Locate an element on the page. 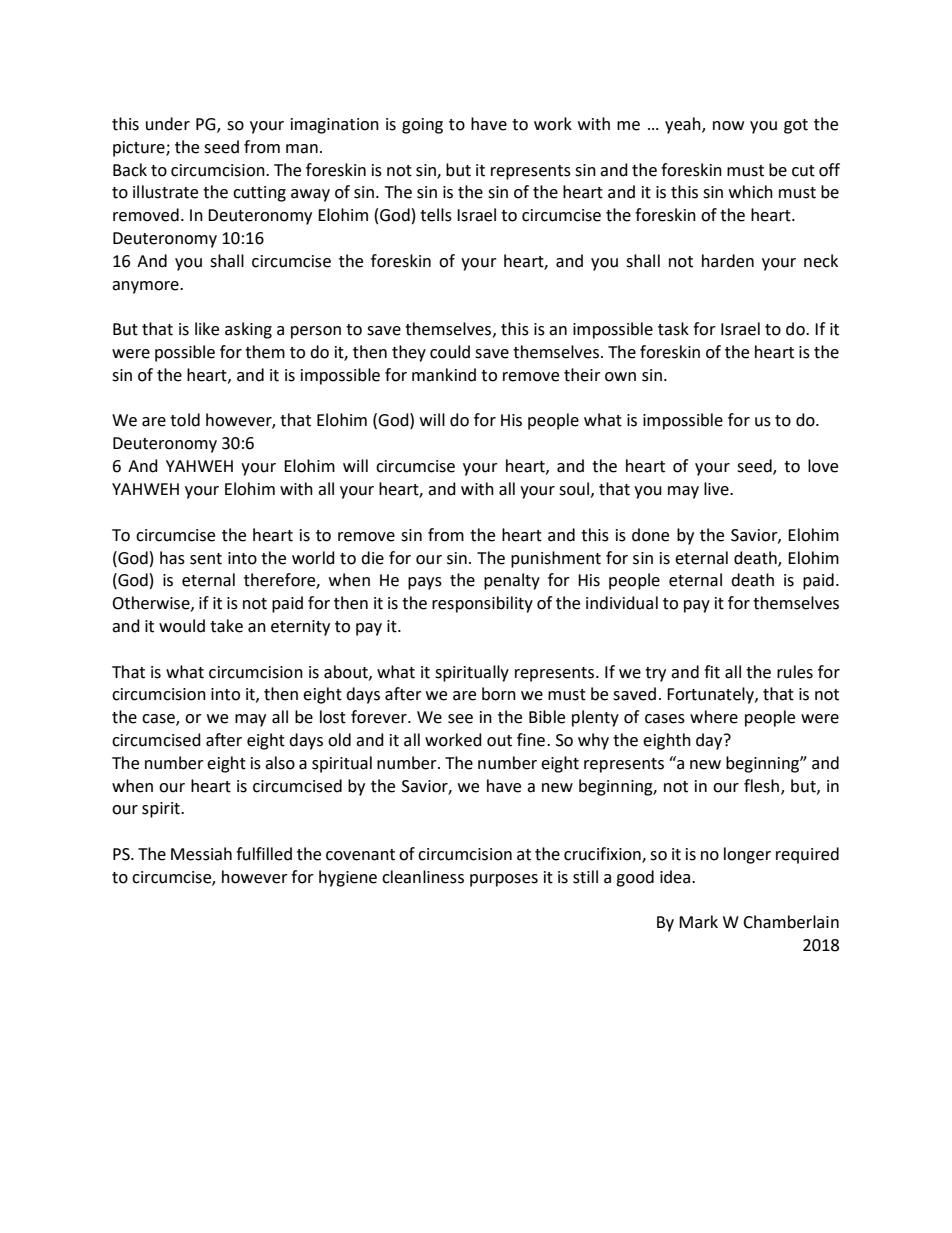 The image size is (952, 1233). task is located at coordinates (673, 329).
